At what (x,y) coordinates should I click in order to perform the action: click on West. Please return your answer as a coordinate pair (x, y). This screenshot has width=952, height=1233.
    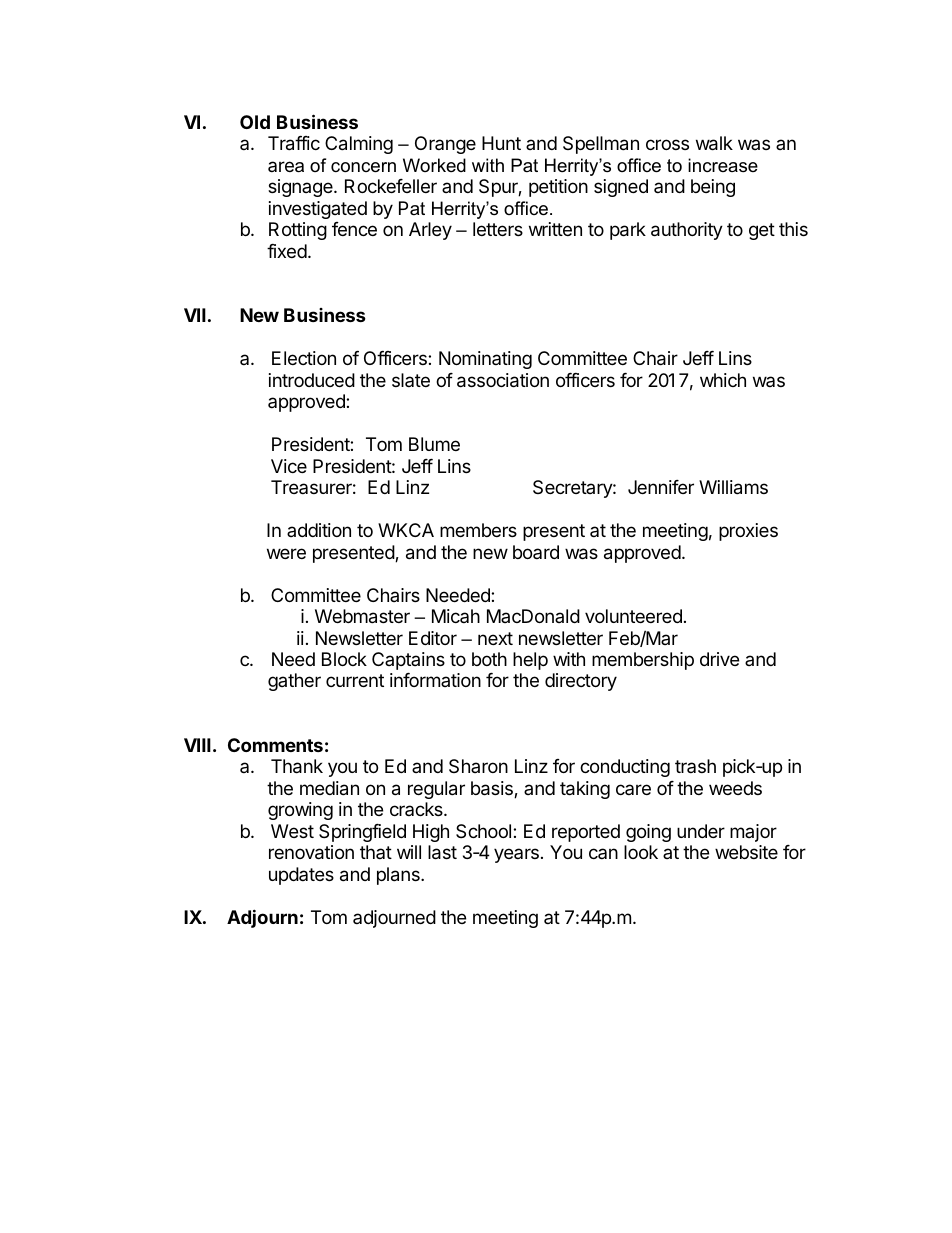
    Looking at the image, I should click on (292, 831).
